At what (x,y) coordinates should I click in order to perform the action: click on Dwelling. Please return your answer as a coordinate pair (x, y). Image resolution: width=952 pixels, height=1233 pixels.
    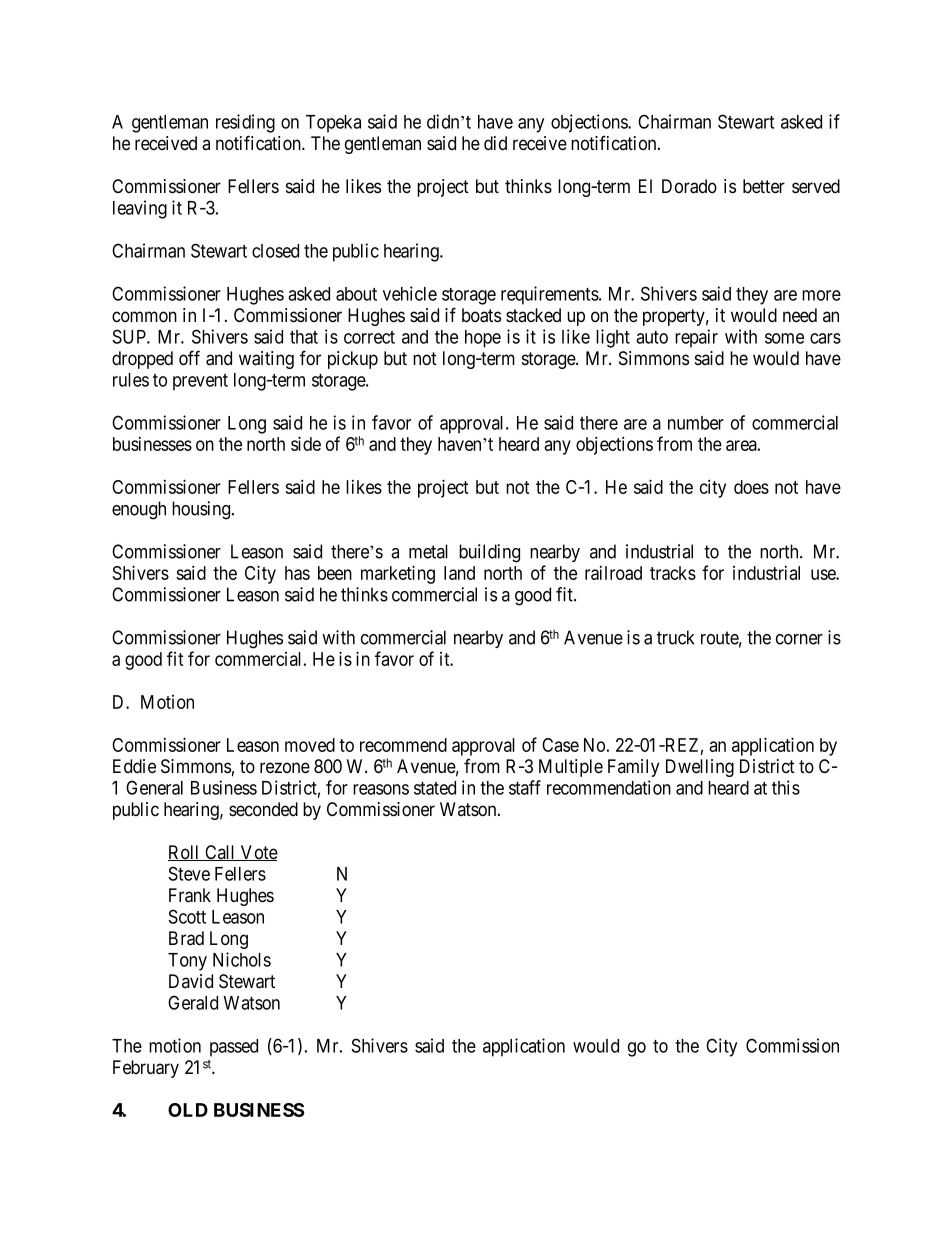
    Looking at the image, I should click on (700, 768).
